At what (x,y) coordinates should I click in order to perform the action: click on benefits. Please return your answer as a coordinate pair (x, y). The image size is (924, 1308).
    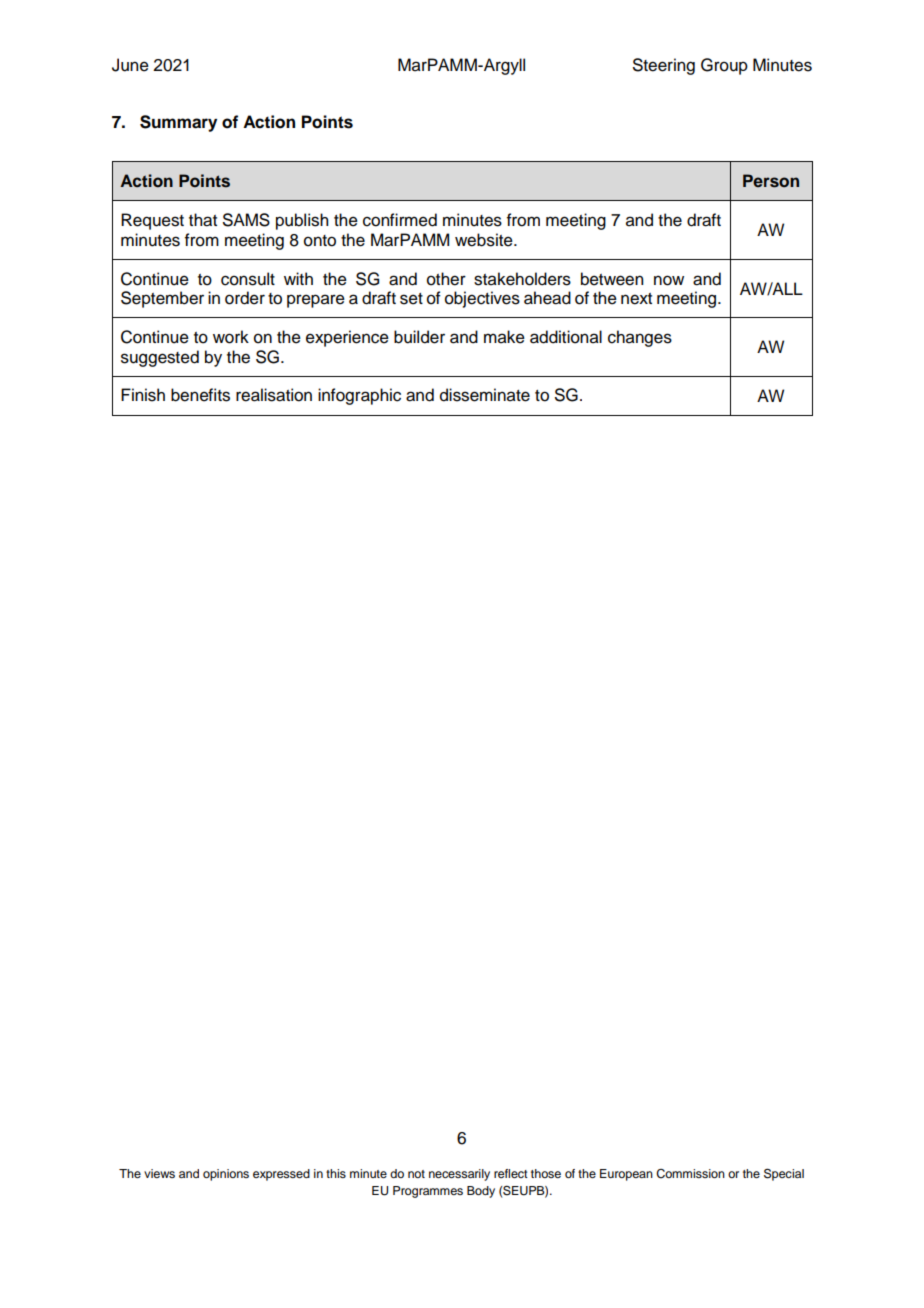
    Looking at the image, I should click on (200, 395).
